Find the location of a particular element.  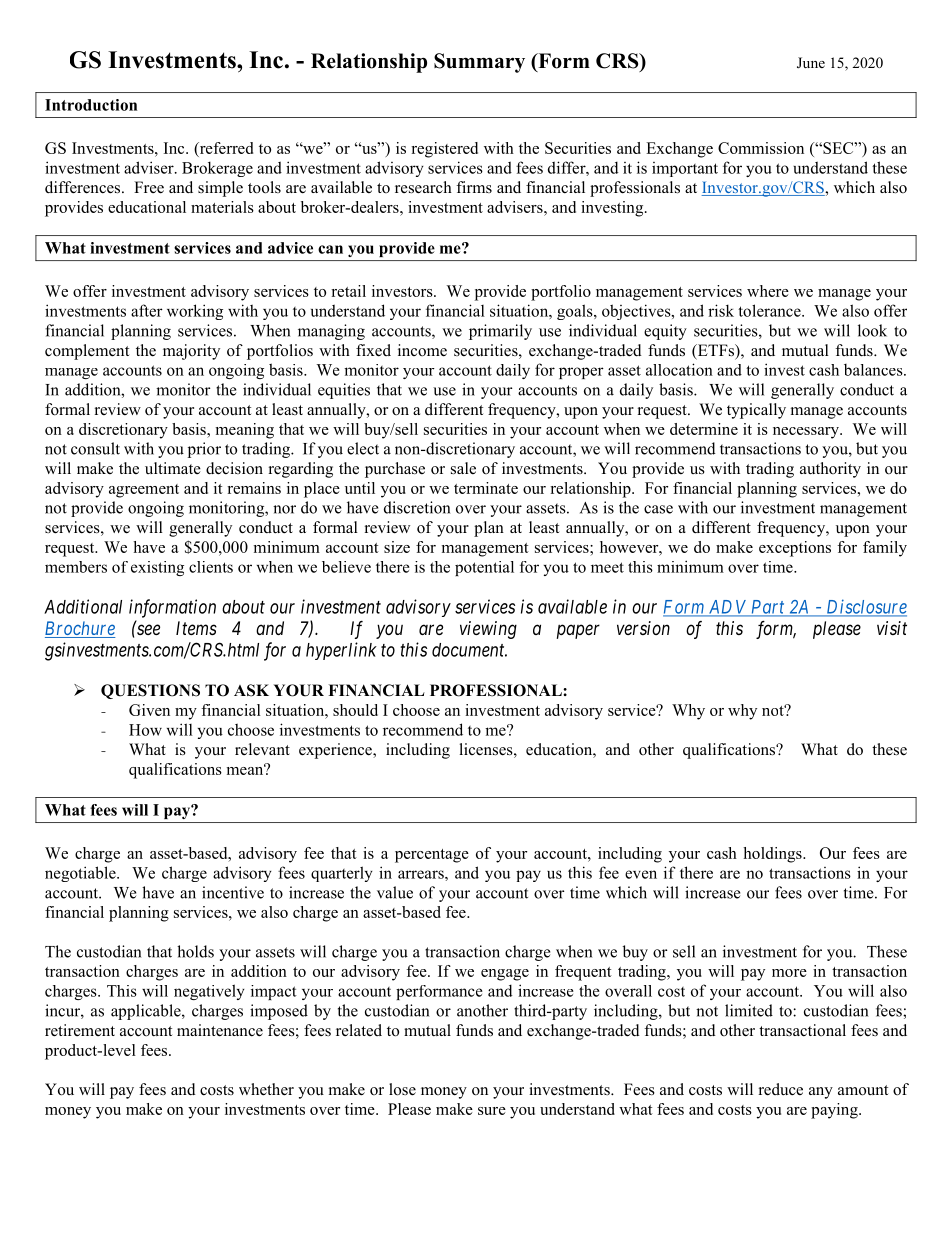

majority is located at coordinates (191, 352).
